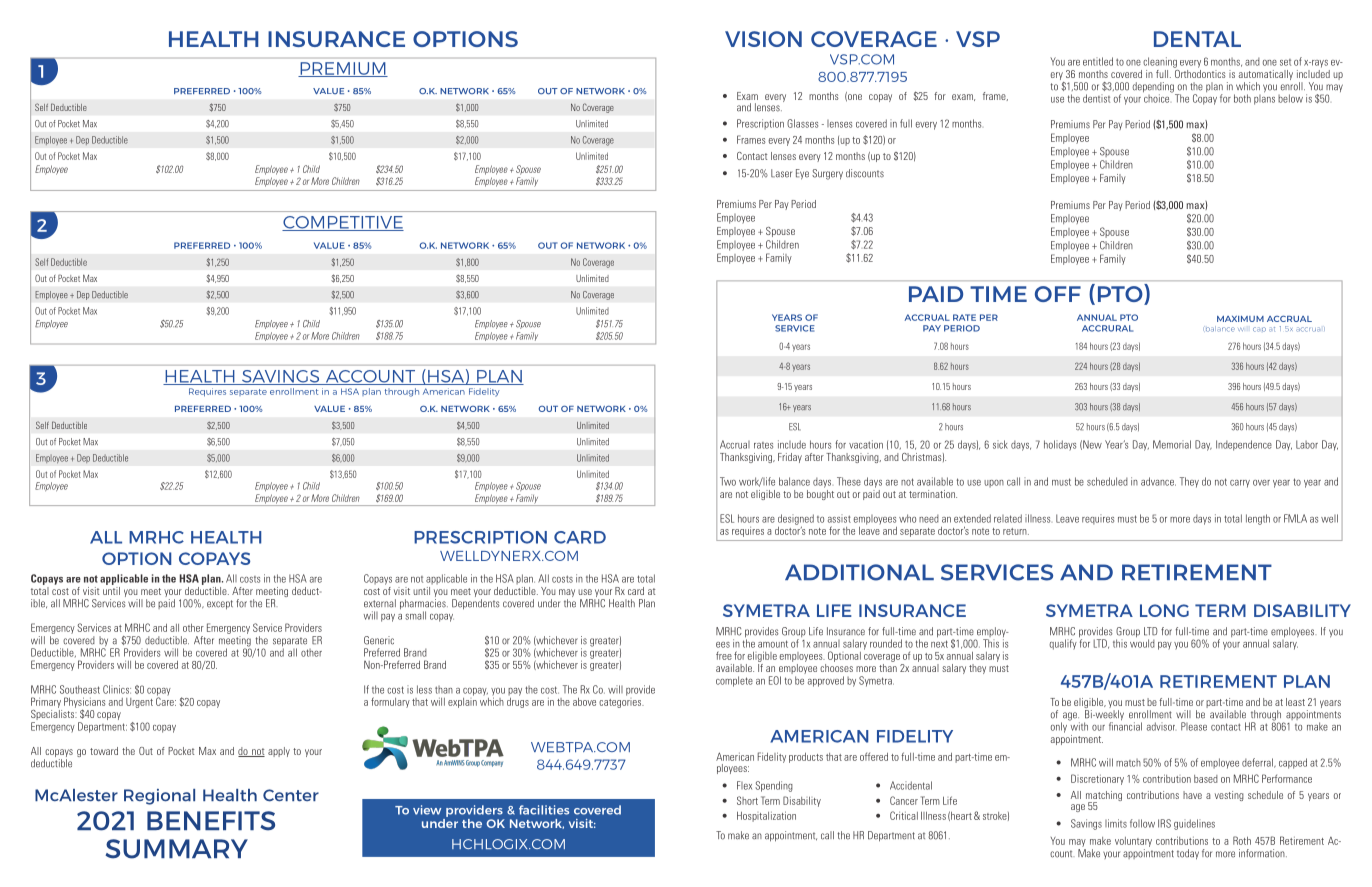 The height and width of the screenshot is (887, 1372). Describe the element at coordinates (220, 605) in the screenshot. I see `except` at that location.
